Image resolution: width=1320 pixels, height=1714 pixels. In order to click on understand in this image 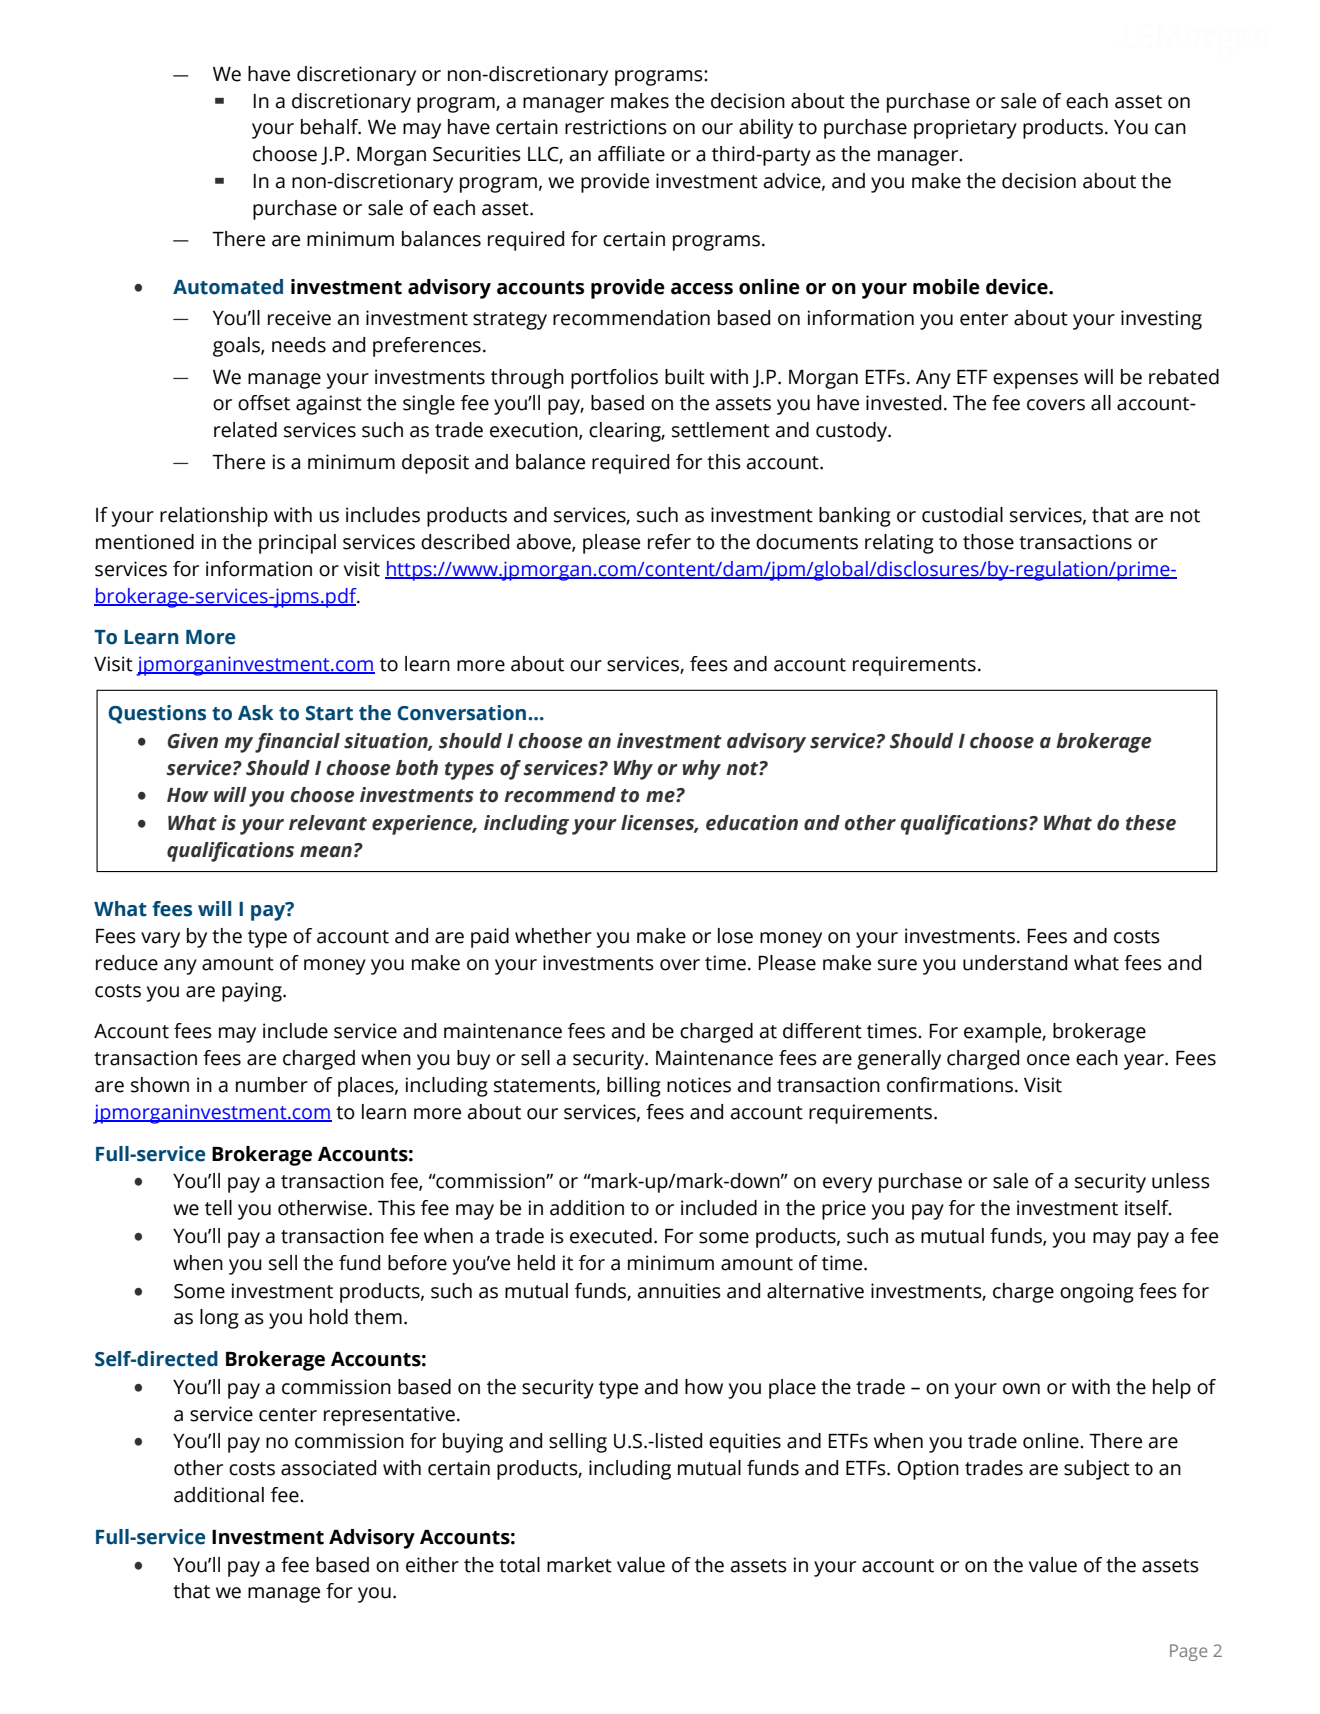, I will do `click(1015, 963)`.
